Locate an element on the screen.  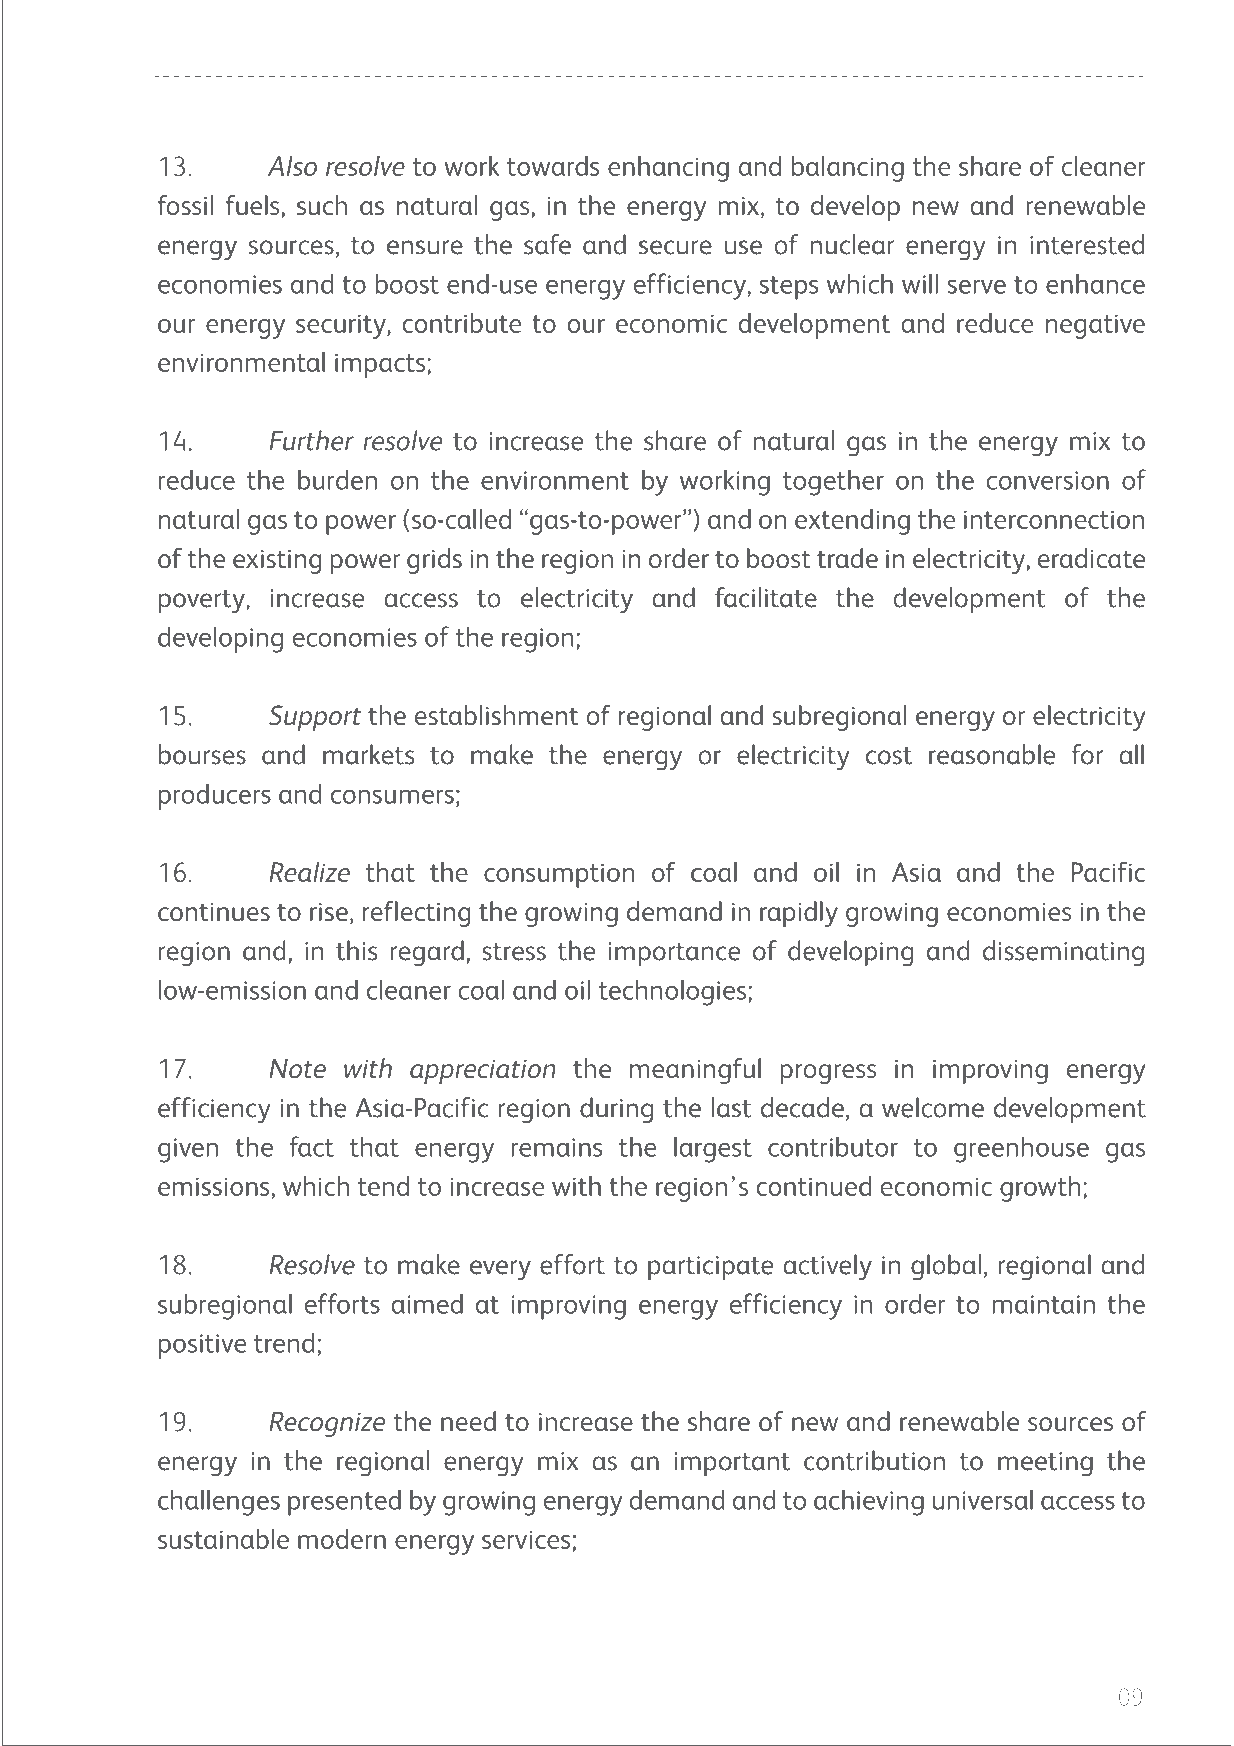
consumption is located at coordinates (559, 875).
